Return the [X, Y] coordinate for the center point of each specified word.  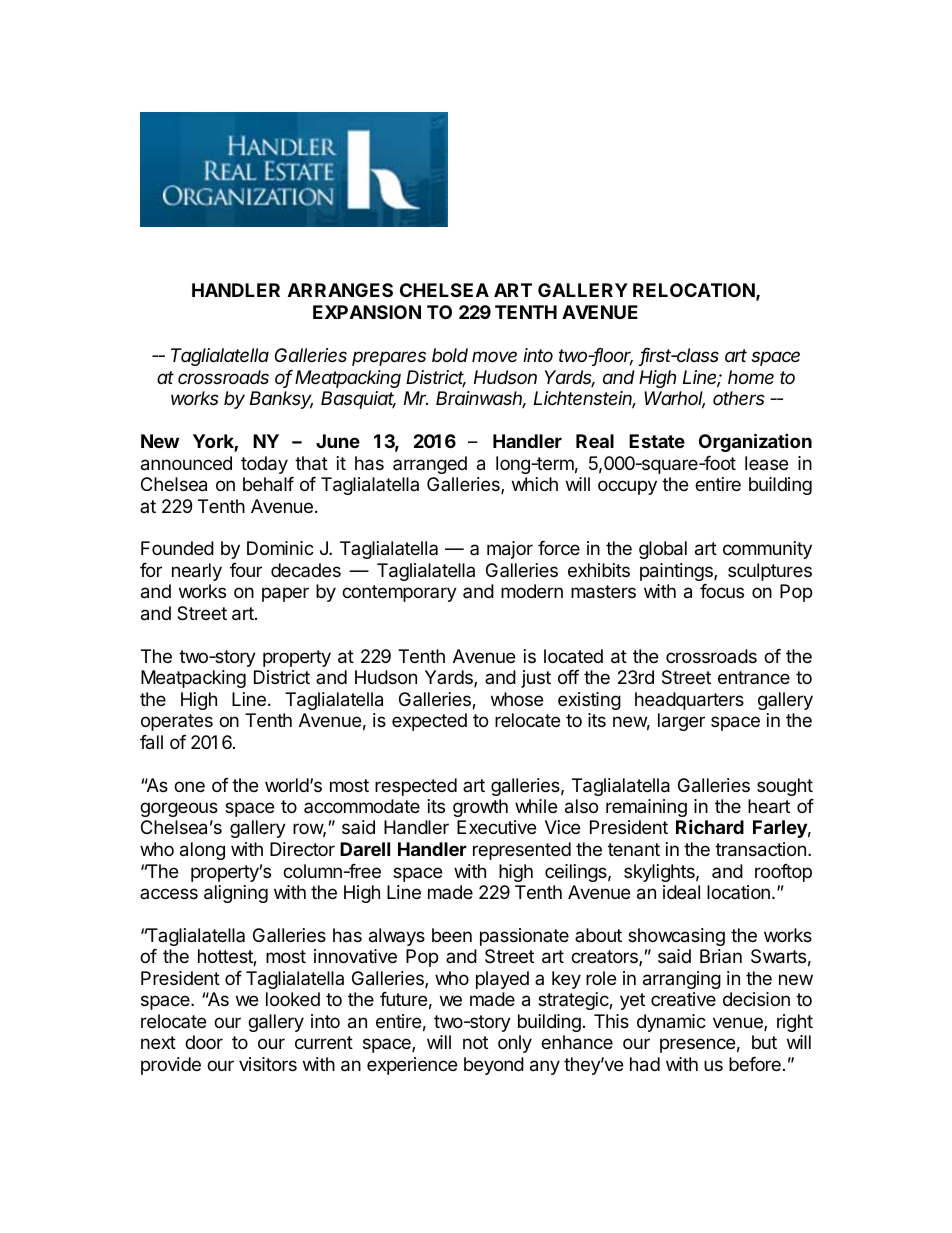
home [751, 377]
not [475, 1042]
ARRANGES [340, 290]
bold [450, 355]
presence [697, 1045]
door [204, 1042]
